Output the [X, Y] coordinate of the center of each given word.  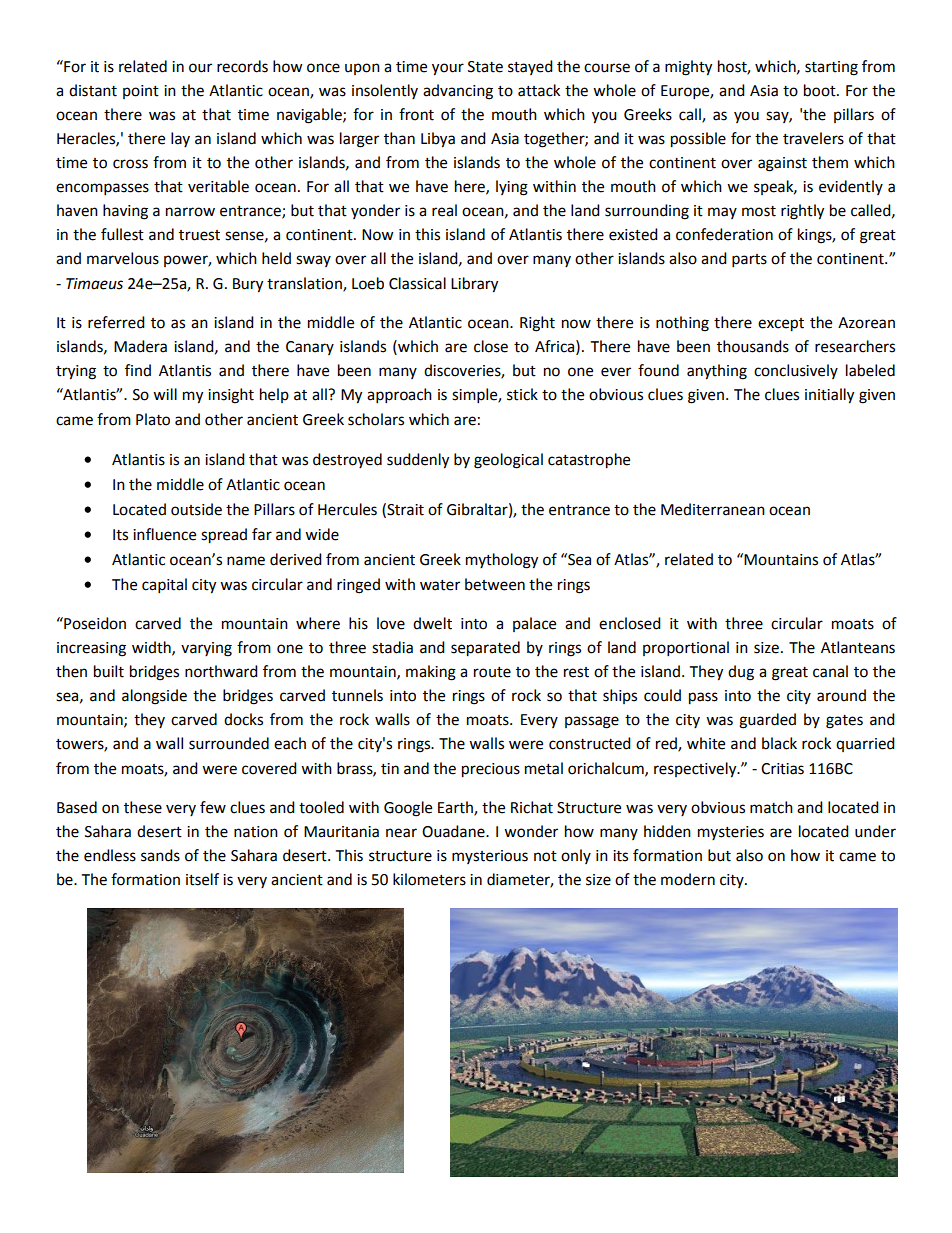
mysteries [731, 833]
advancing [458, 92]
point [141, 92]
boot [821, 90]
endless [110, 855]
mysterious [490, 857]
